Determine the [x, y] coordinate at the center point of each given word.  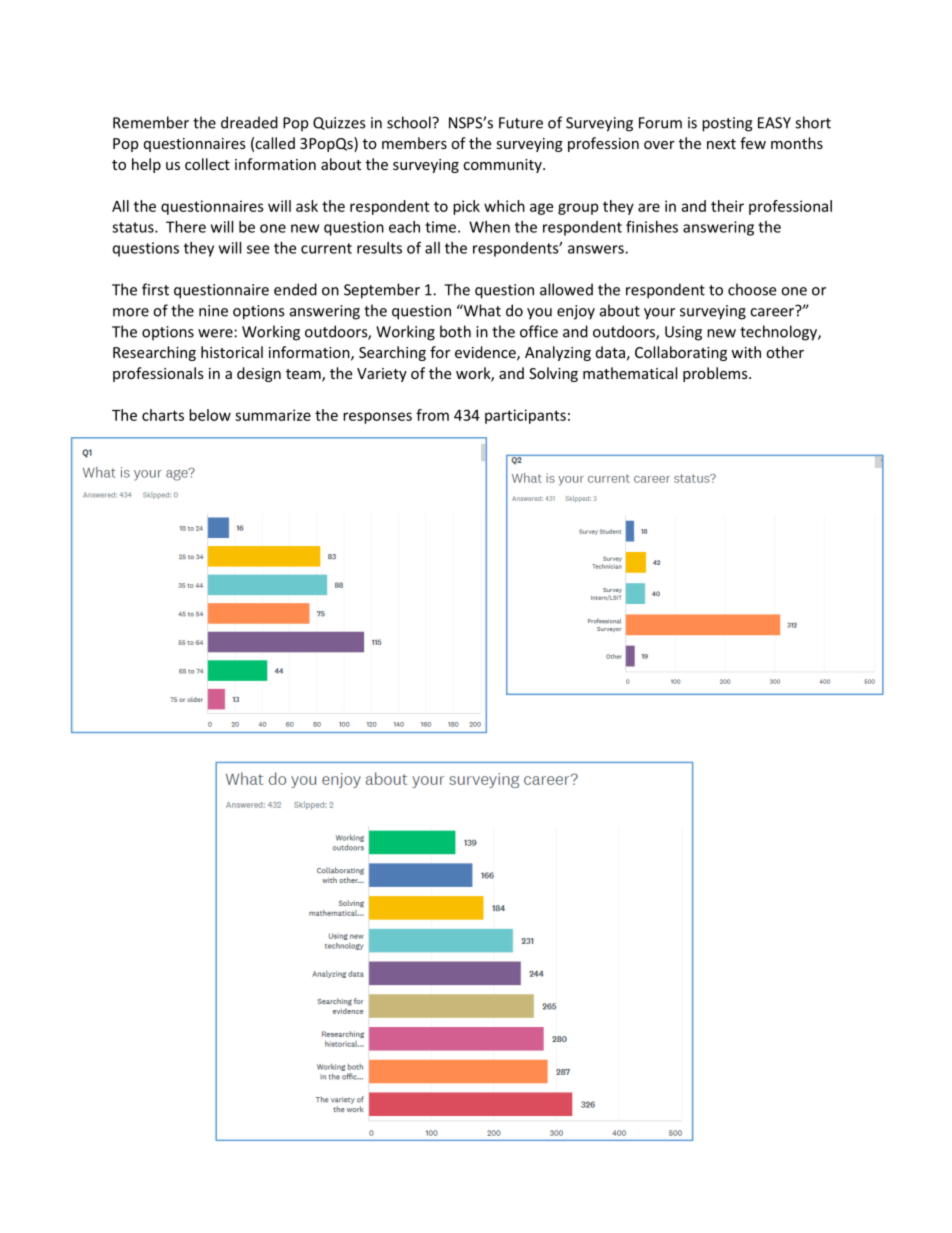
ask [307, 206]
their [727, 206]
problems [716, 374]
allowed [566, 289]
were [215, 333]
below [210, 415]
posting [727, 124]
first [155, 289]
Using [683, 333]
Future [521, 123]
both [455, 331]
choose [752, 289]
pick [466, 207]
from [432, 415]
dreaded [249, 122]
